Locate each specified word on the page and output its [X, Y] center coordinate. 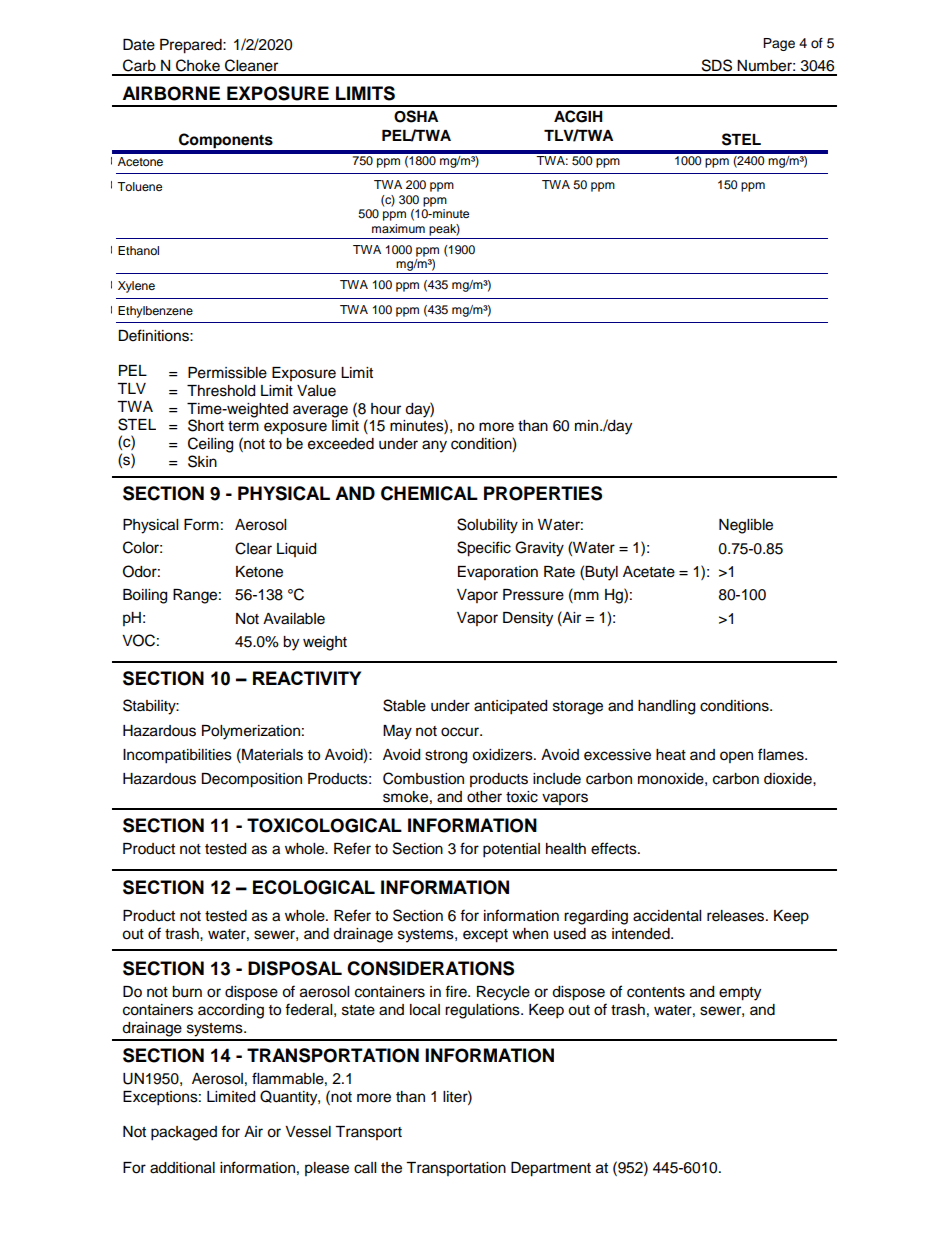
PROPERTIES [543, 493]
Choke [198, 65]
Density [528, 619]
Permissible [227, 373]
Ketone [259, 572]
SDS [717, 65]
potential [511, 850]
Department [551, 1169]
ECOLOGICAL [314, 887]
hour [386, 409]
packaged [184, 1133]
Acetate [649, 572]
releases [737, 916]
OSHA [416, 116]
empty [740, 994]
